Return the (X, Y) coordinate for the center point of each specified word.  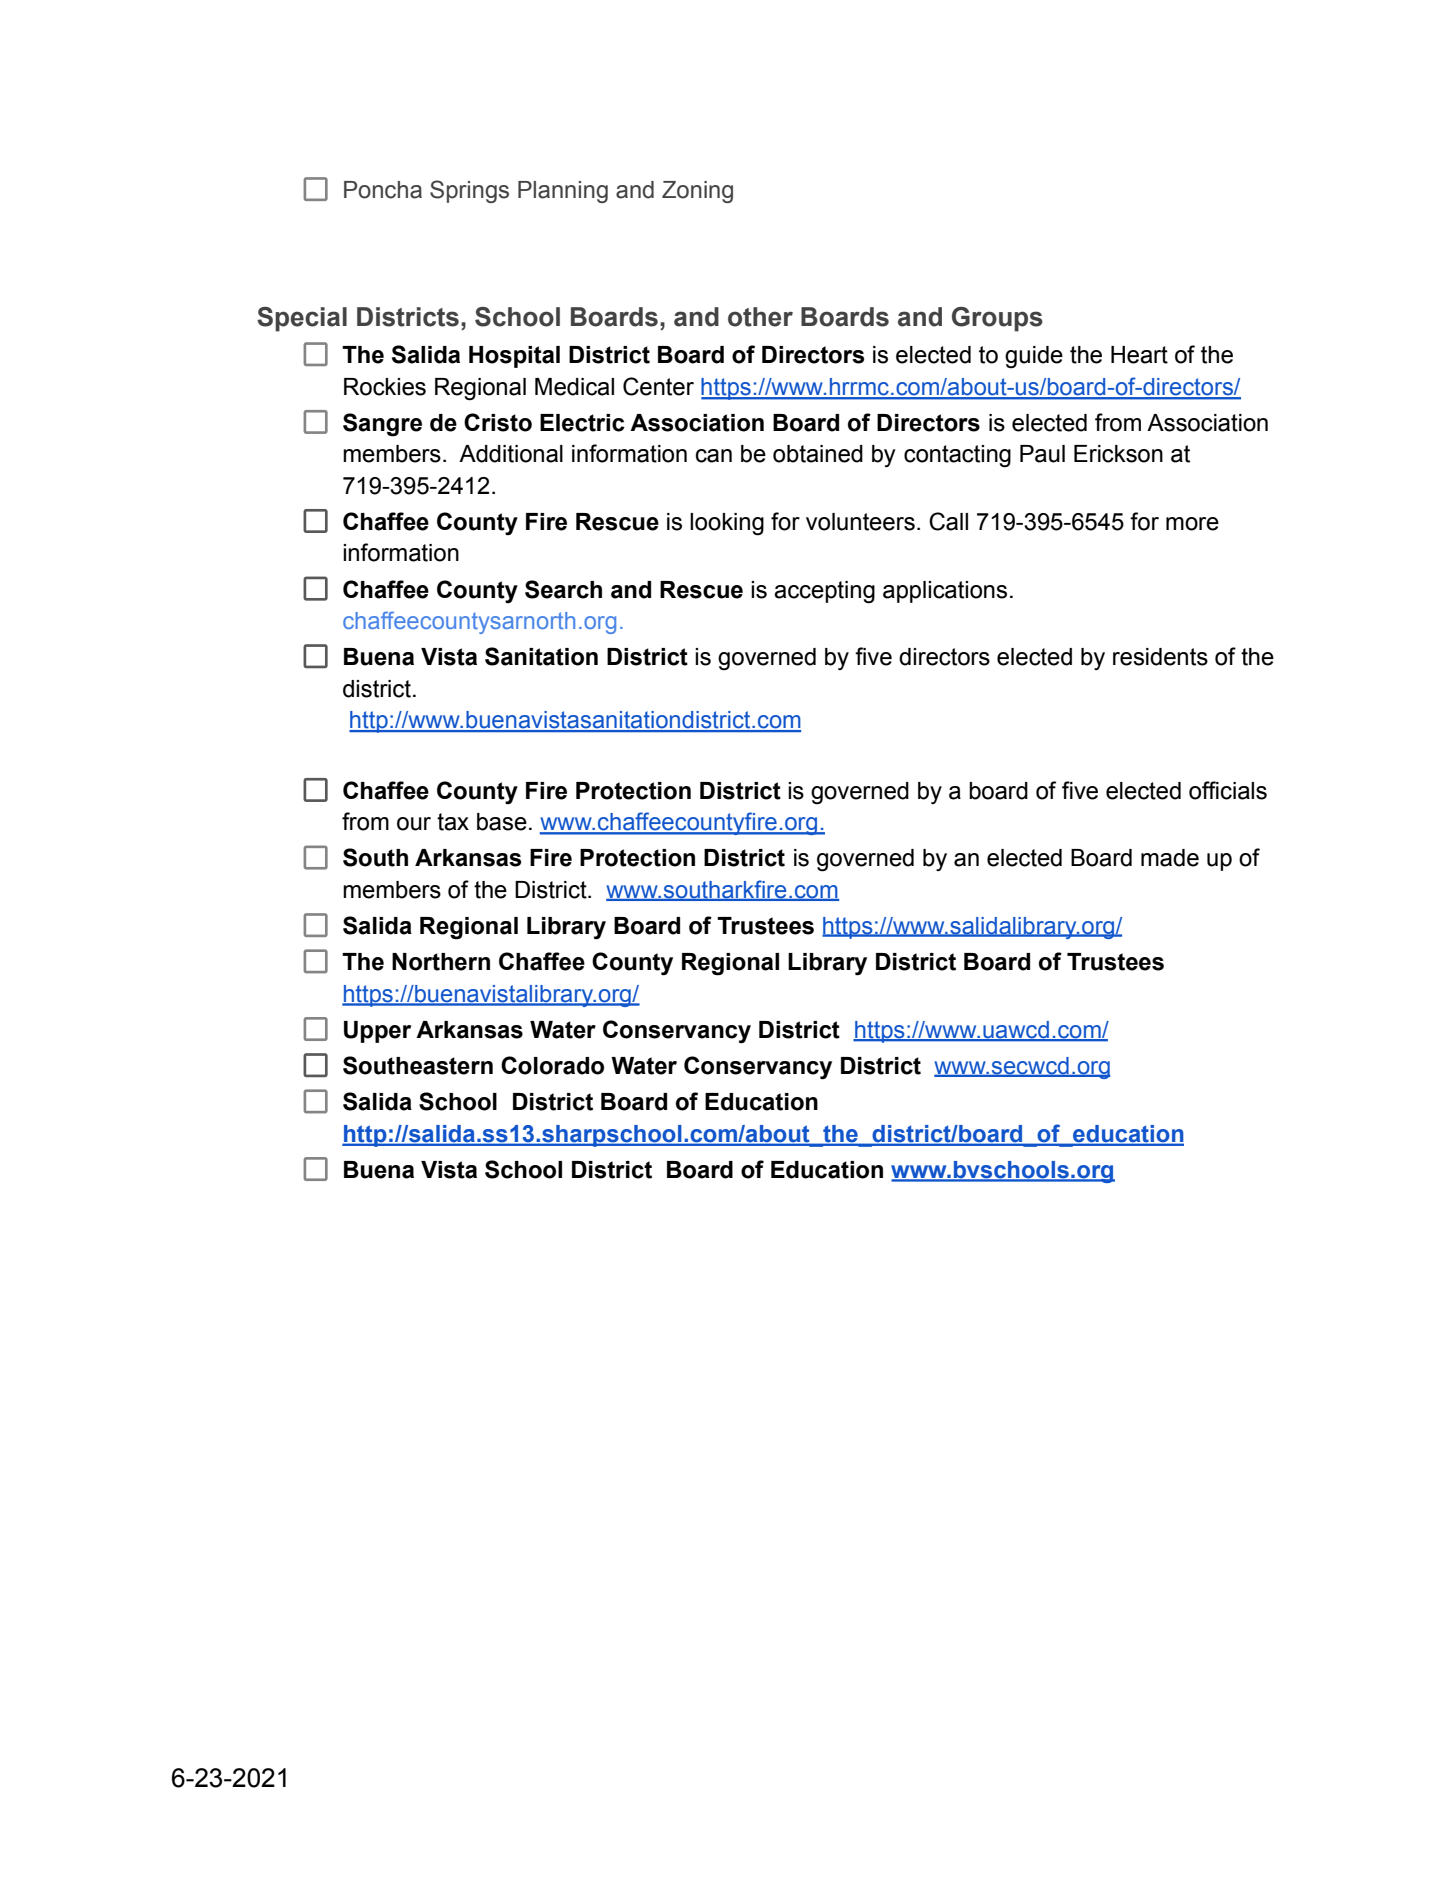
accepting (824, 592)
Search (563, 589)
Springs (469, 191)
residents (1160, 657)
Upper (377, 1032)
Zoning (697, 192)
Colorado (552, 1065)
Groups (997, 319)
